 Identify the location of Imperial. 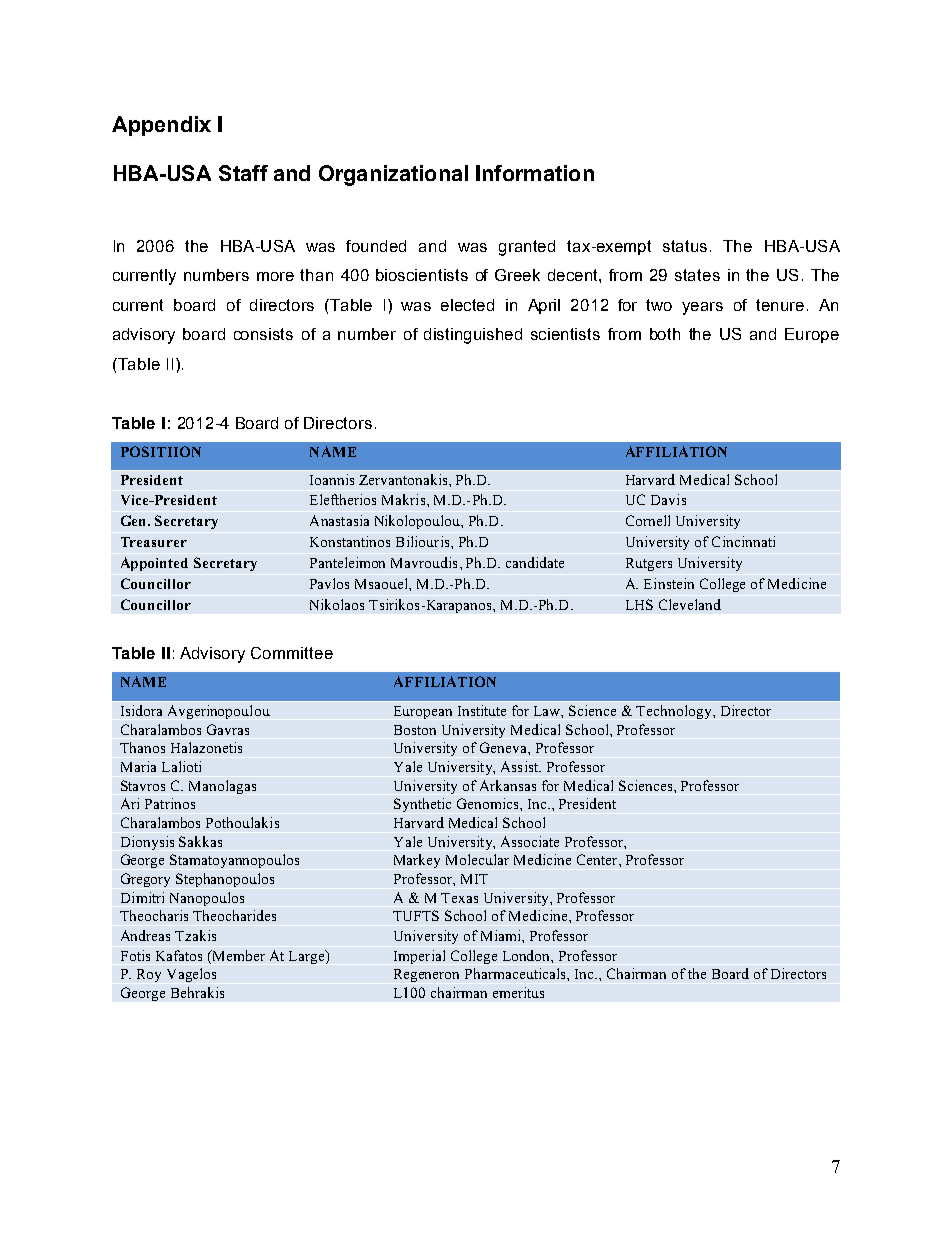
(419, 957).
